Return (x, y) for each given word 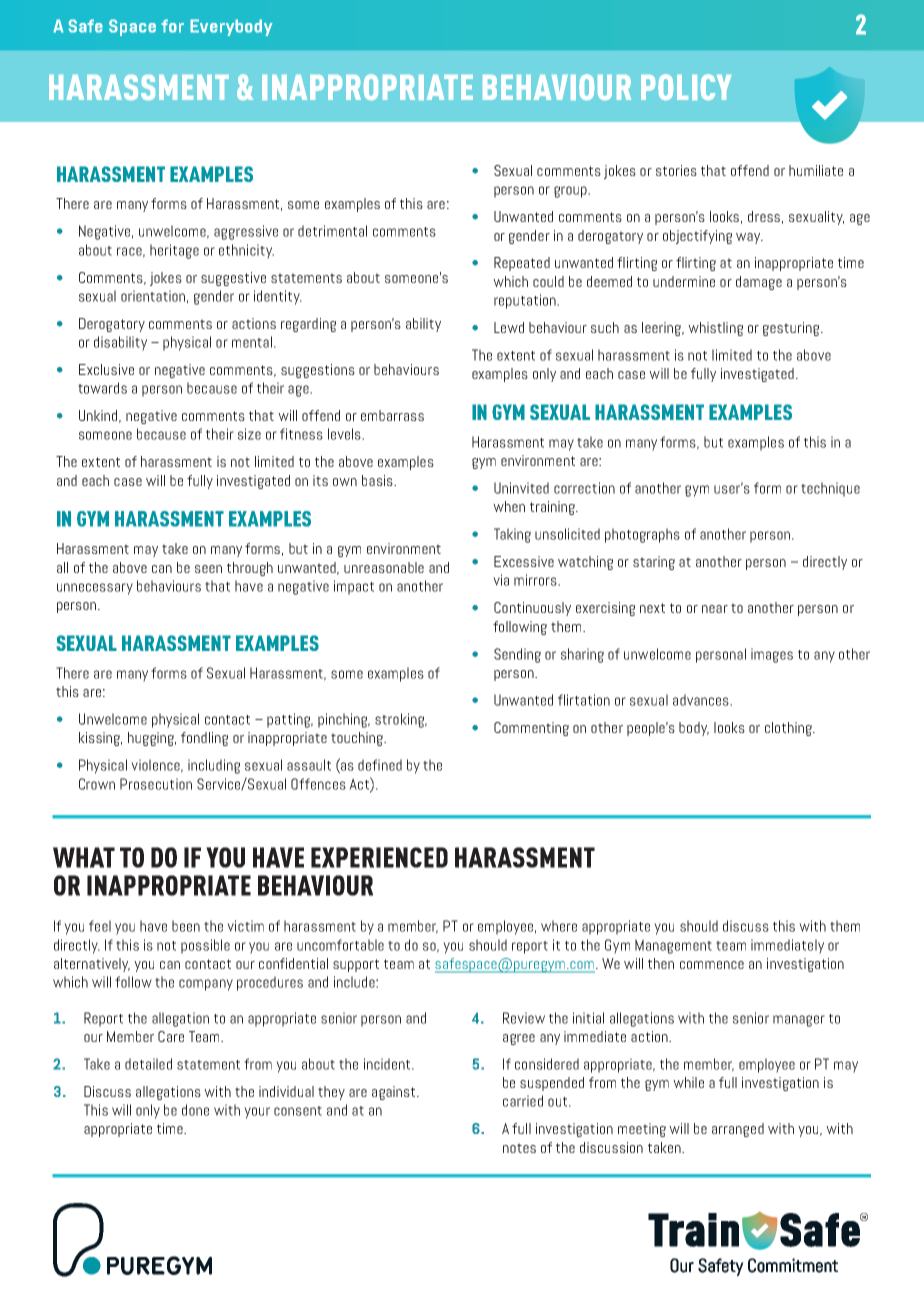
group (571, 192)
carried (523, 1101)
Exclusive (106, 369)
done (195, 1110)
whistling (715, 329)
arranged (738, 1130)
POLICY (686, 87)
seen (208, 569)
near (715, 609)
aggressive (246, 232)
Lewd (509, 327)
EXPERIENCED (379, 857)
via (501, 580)
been (186, 926)
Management (673, 946)
